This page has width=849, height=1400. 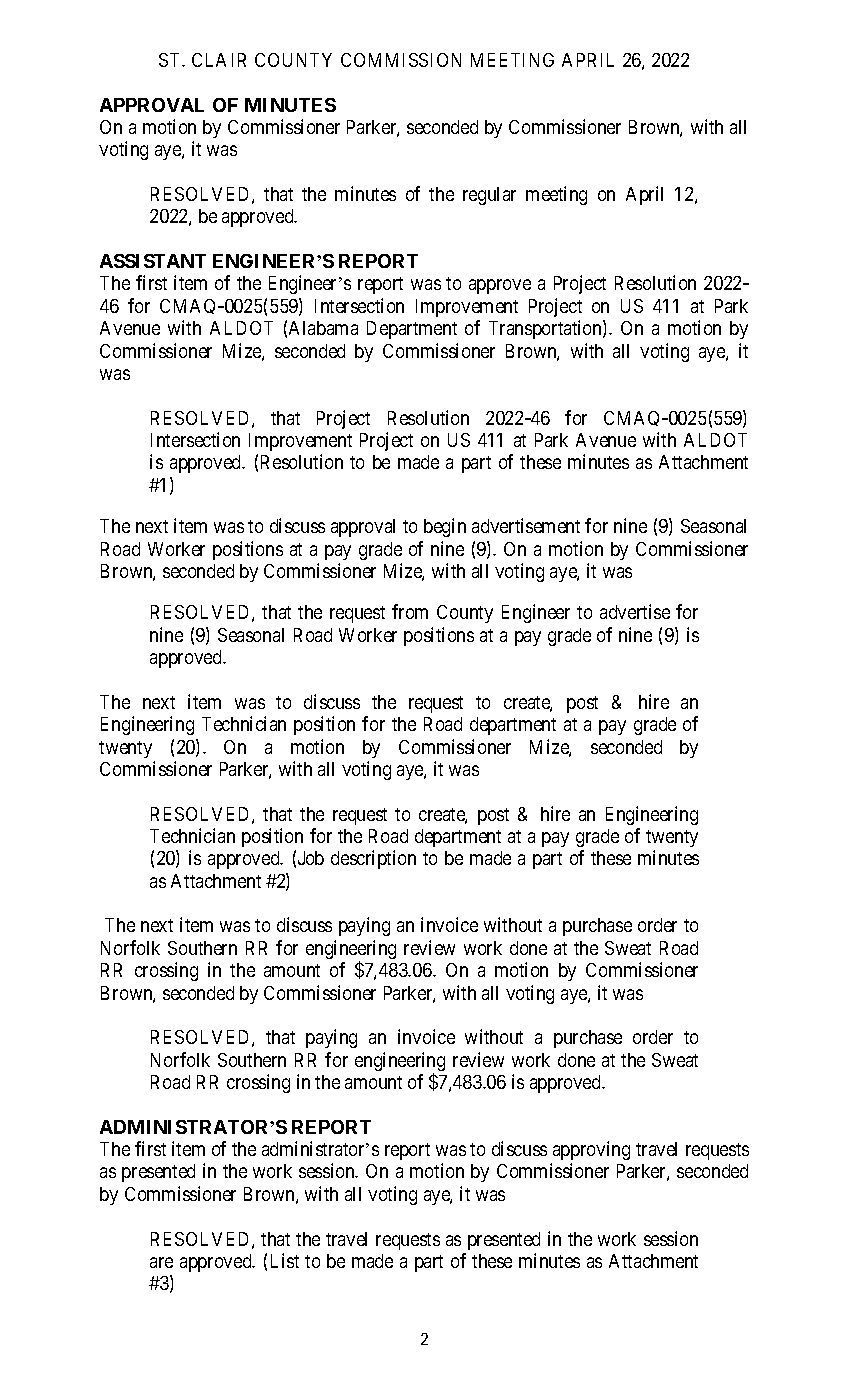 I want to click on CLAIR, so click(x=219, y=60).
